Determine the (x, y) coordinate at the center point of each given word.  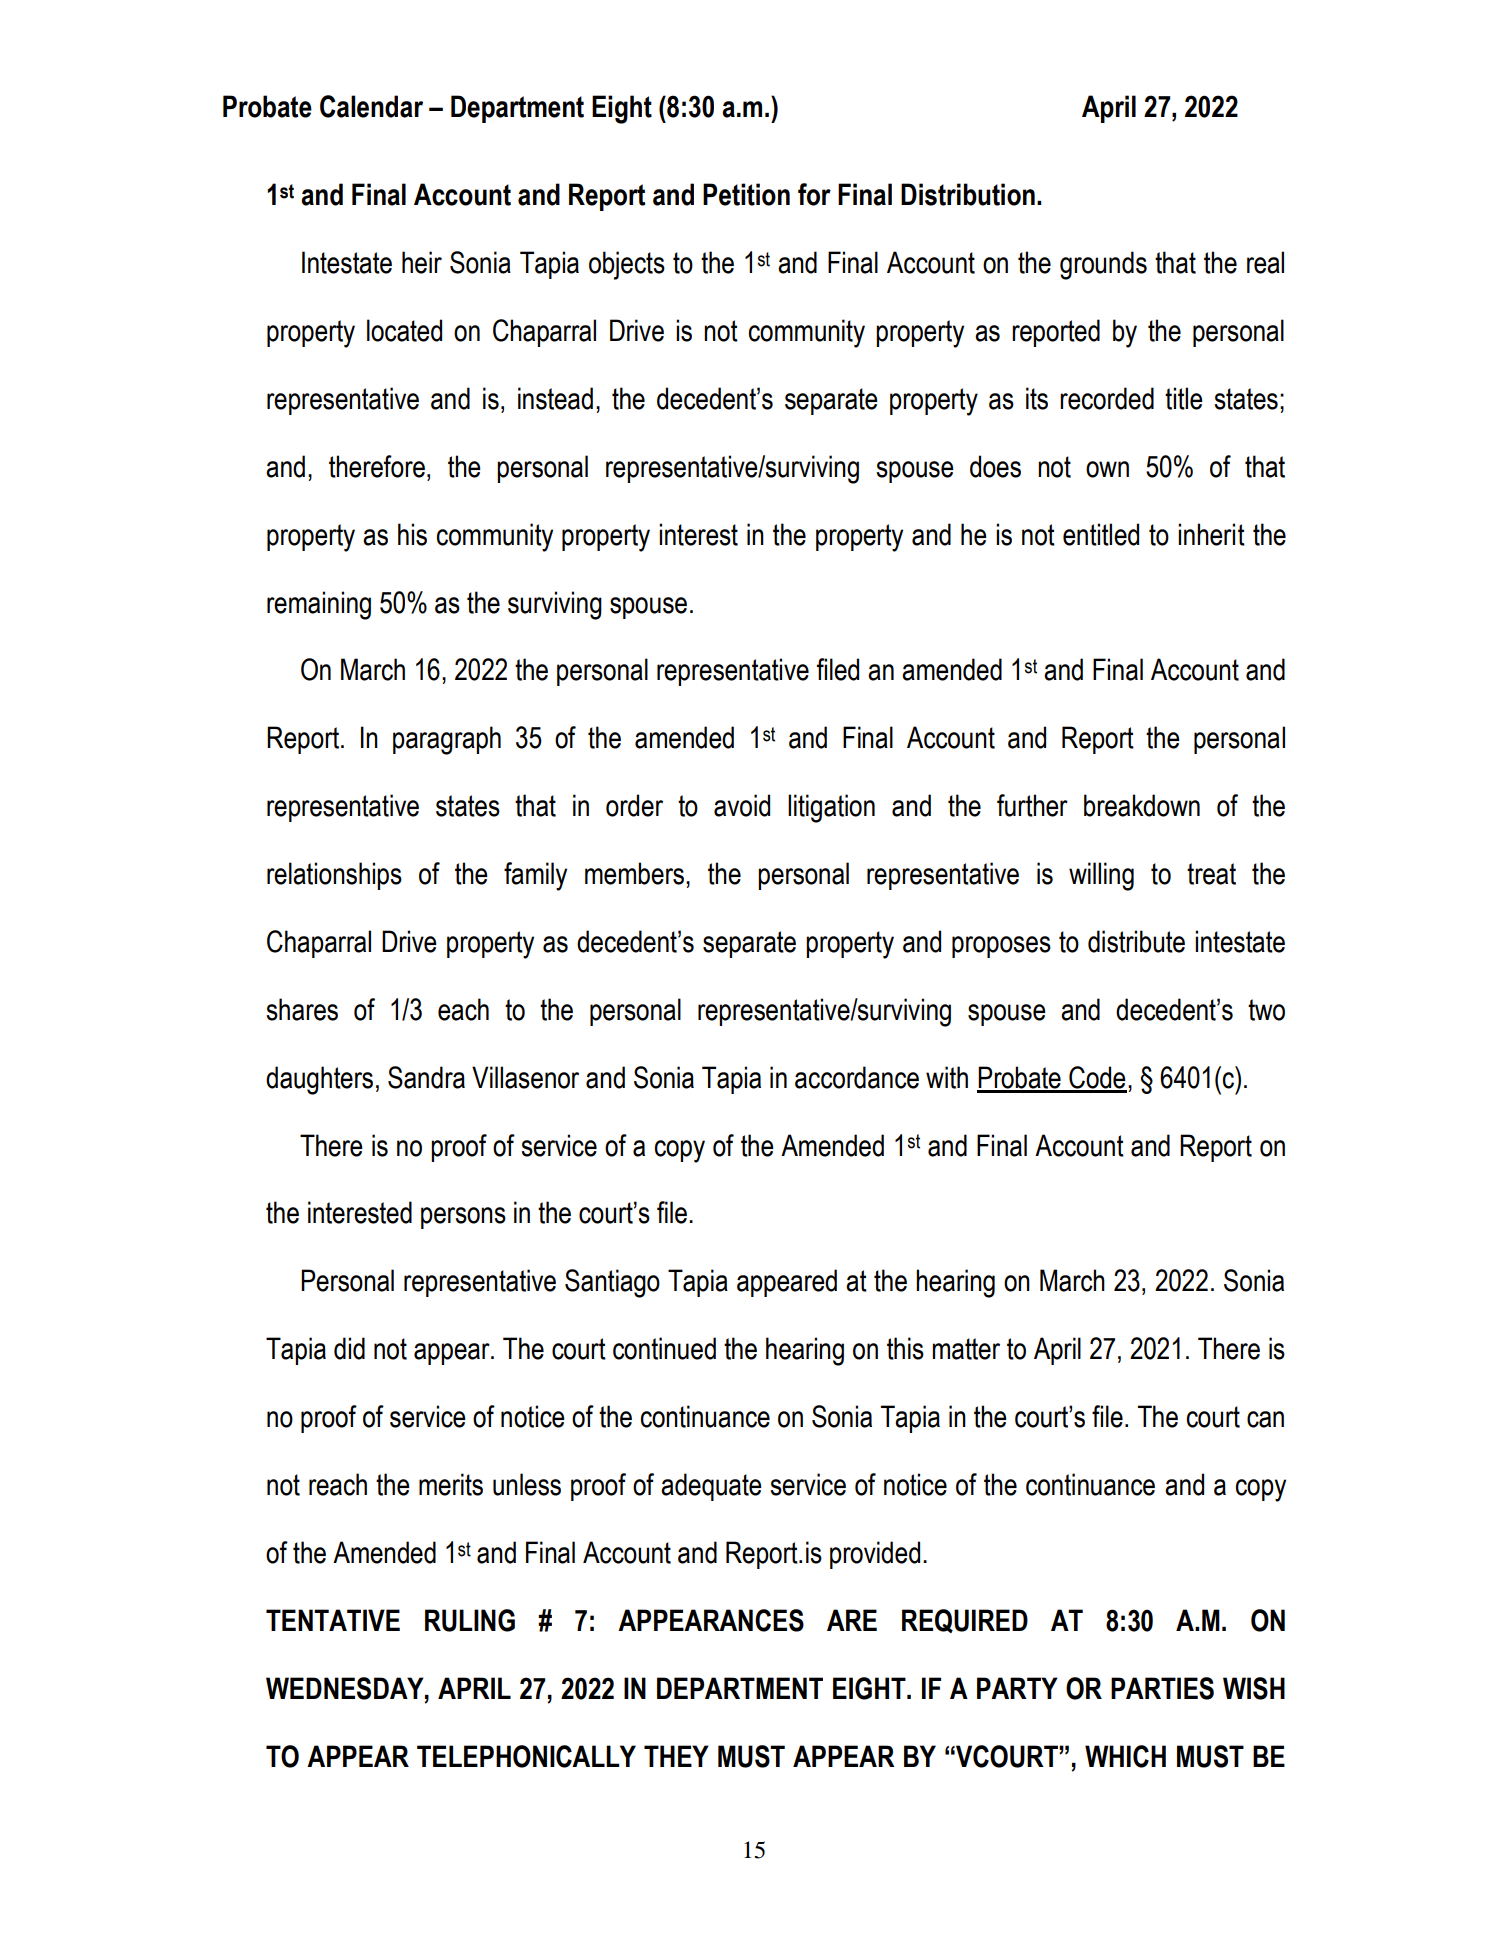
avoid (742, 805)
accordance (857, 1077)
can (1265, 1419)
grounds (1103, 265)
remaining (319, 605)
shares (302, 1009)
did (349, 1348)
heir (422, 262)
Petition (746, 194)
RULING (470, 1620)
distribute (1136, 941)
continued (664, 1348)
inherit (1211, 534)
